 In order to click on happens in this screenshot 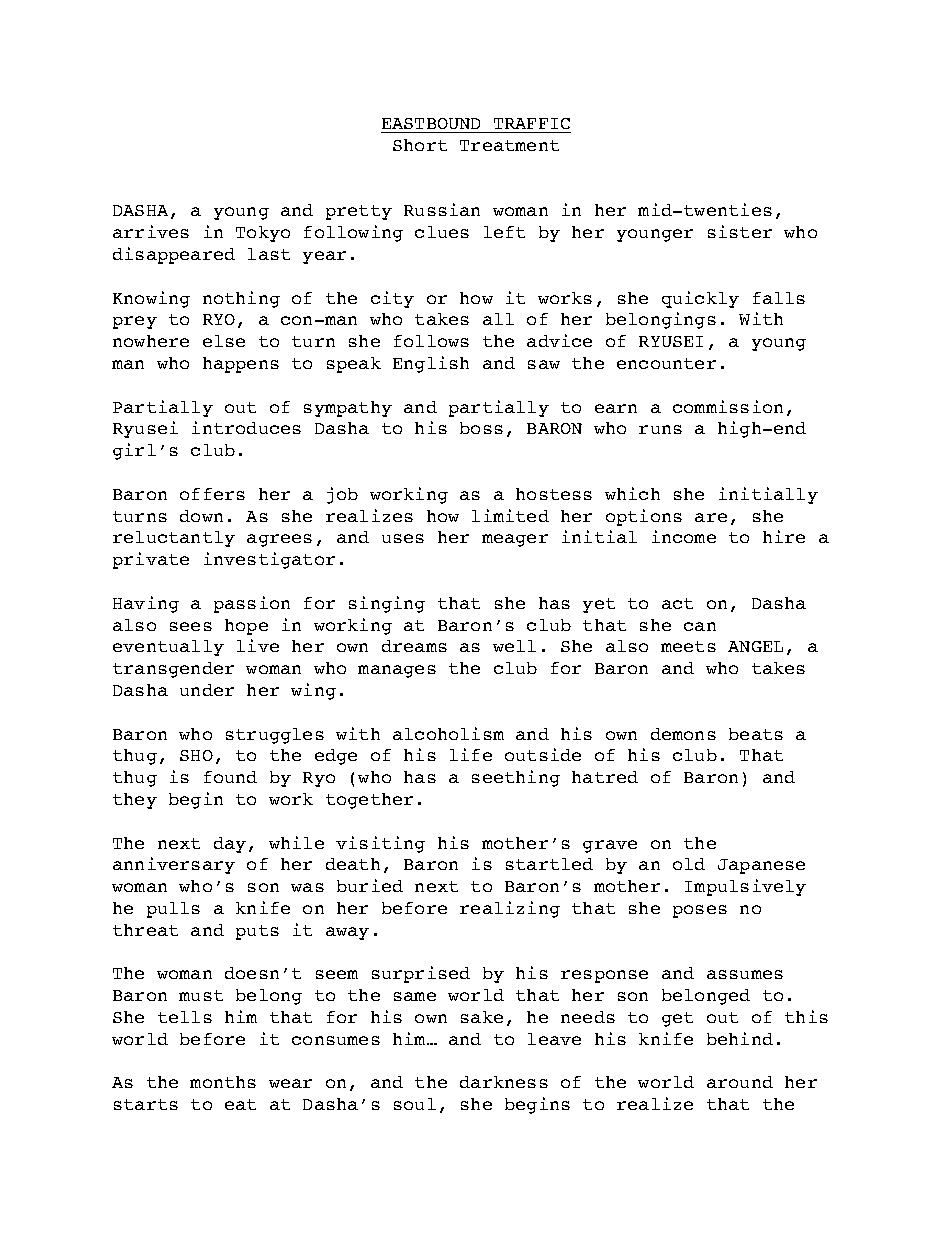, I will do `click(241, 365)`.
